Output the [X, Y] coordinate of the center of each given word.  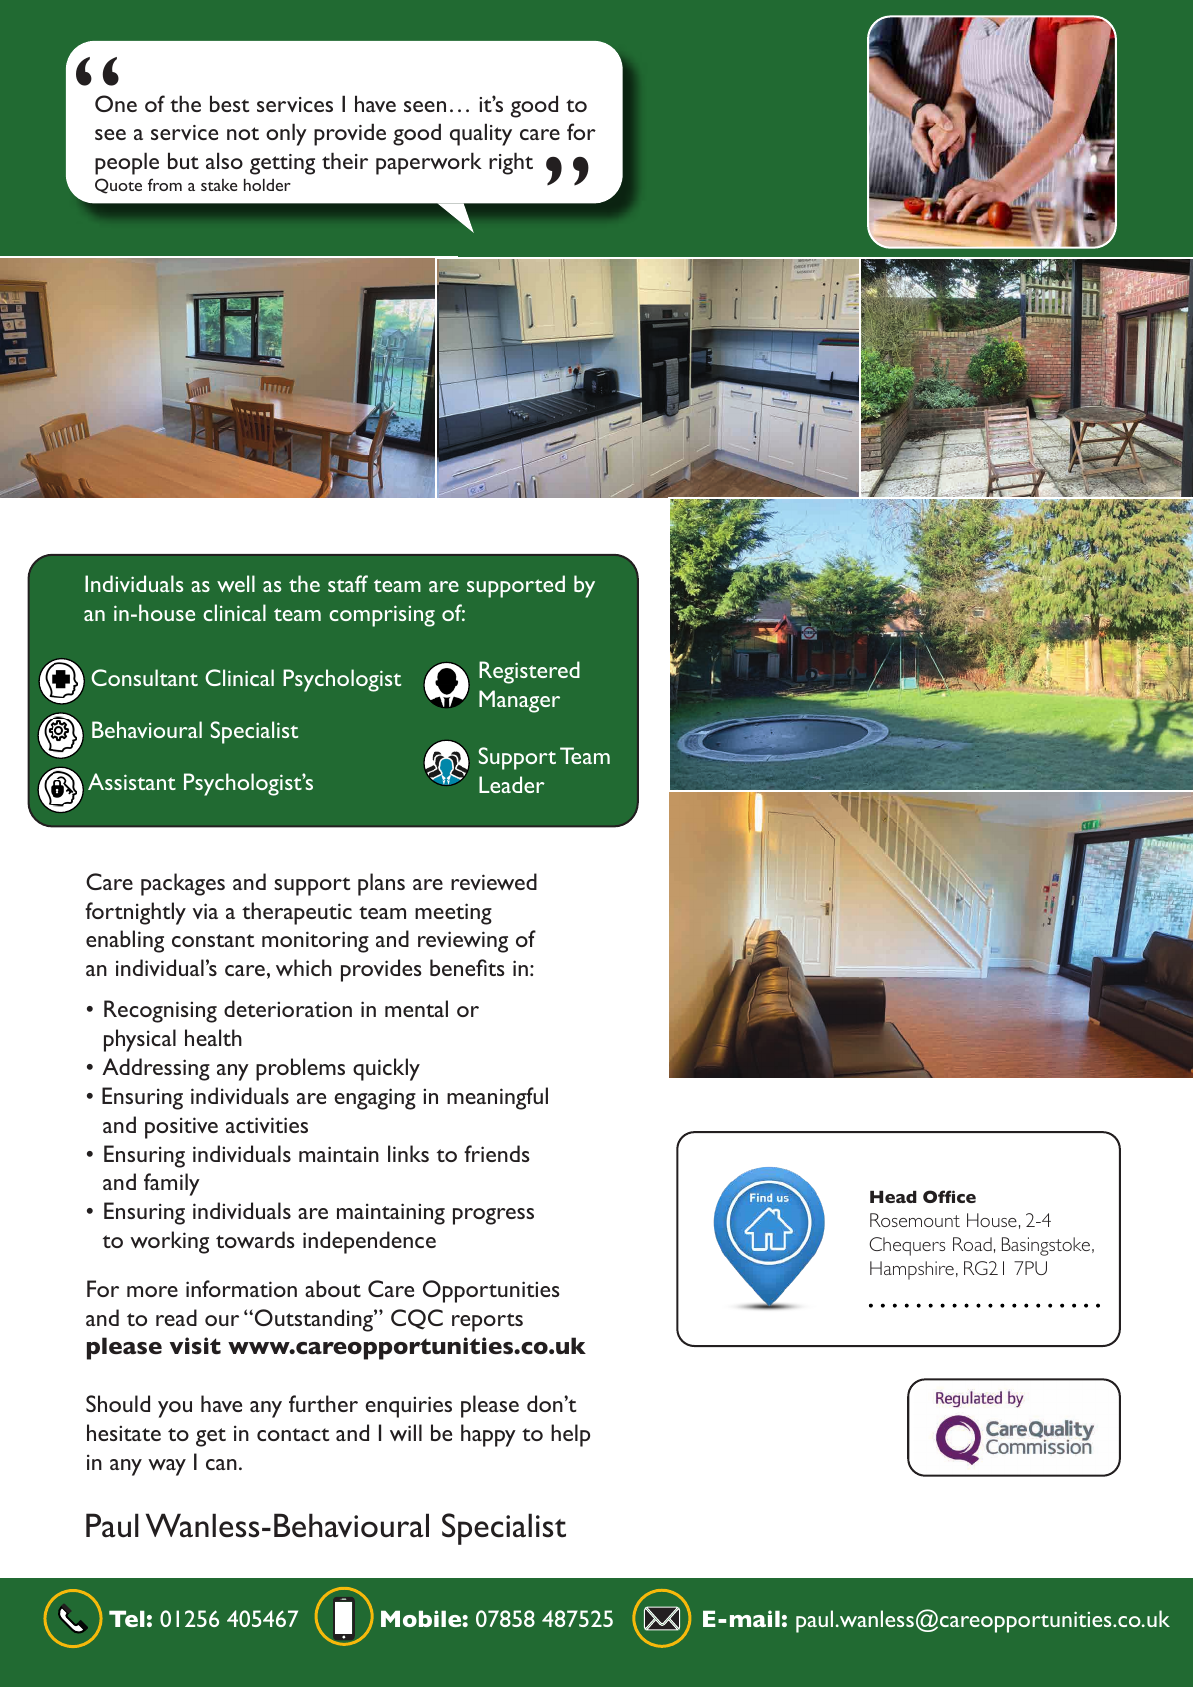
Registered [529, 672]
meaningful [497, 1098]
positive [181, 1128]
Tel [127, 1618]
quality [481, 134]
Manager [519, 701]
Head [893, 1197]
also [224, 160]
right [511, 163]
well [236, 583]
